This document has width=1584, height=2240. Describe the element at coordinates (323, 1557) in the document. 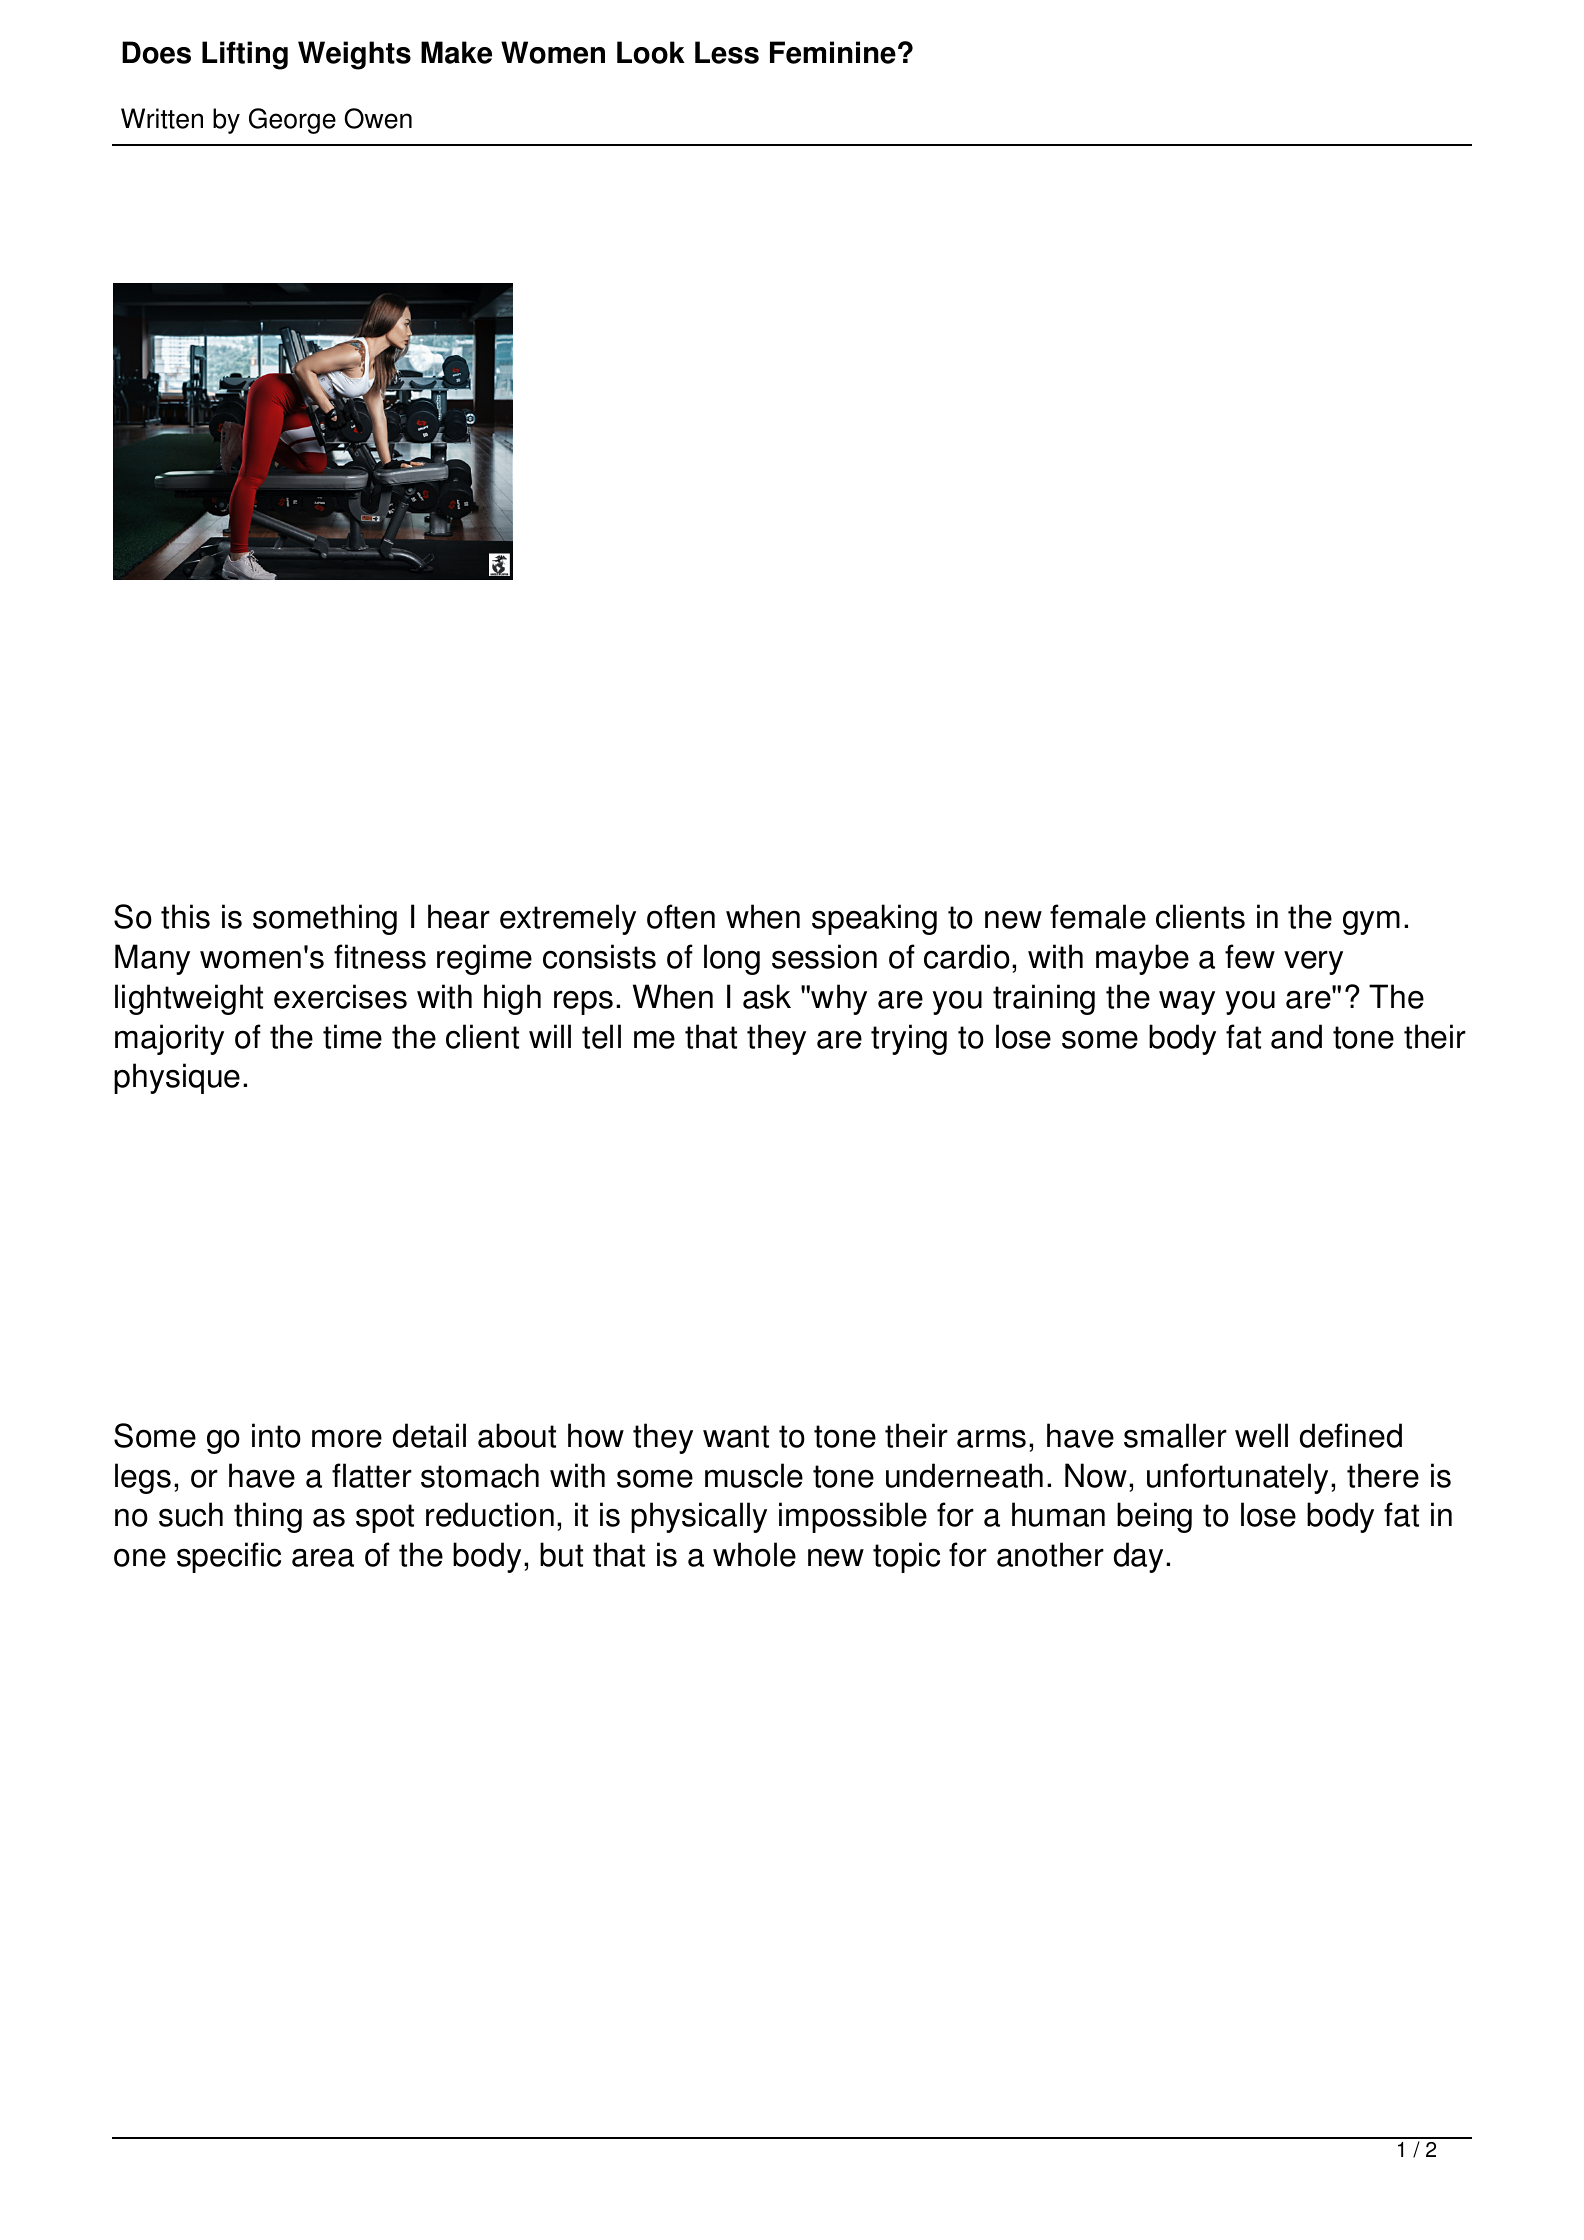

I see `area` at that location.
